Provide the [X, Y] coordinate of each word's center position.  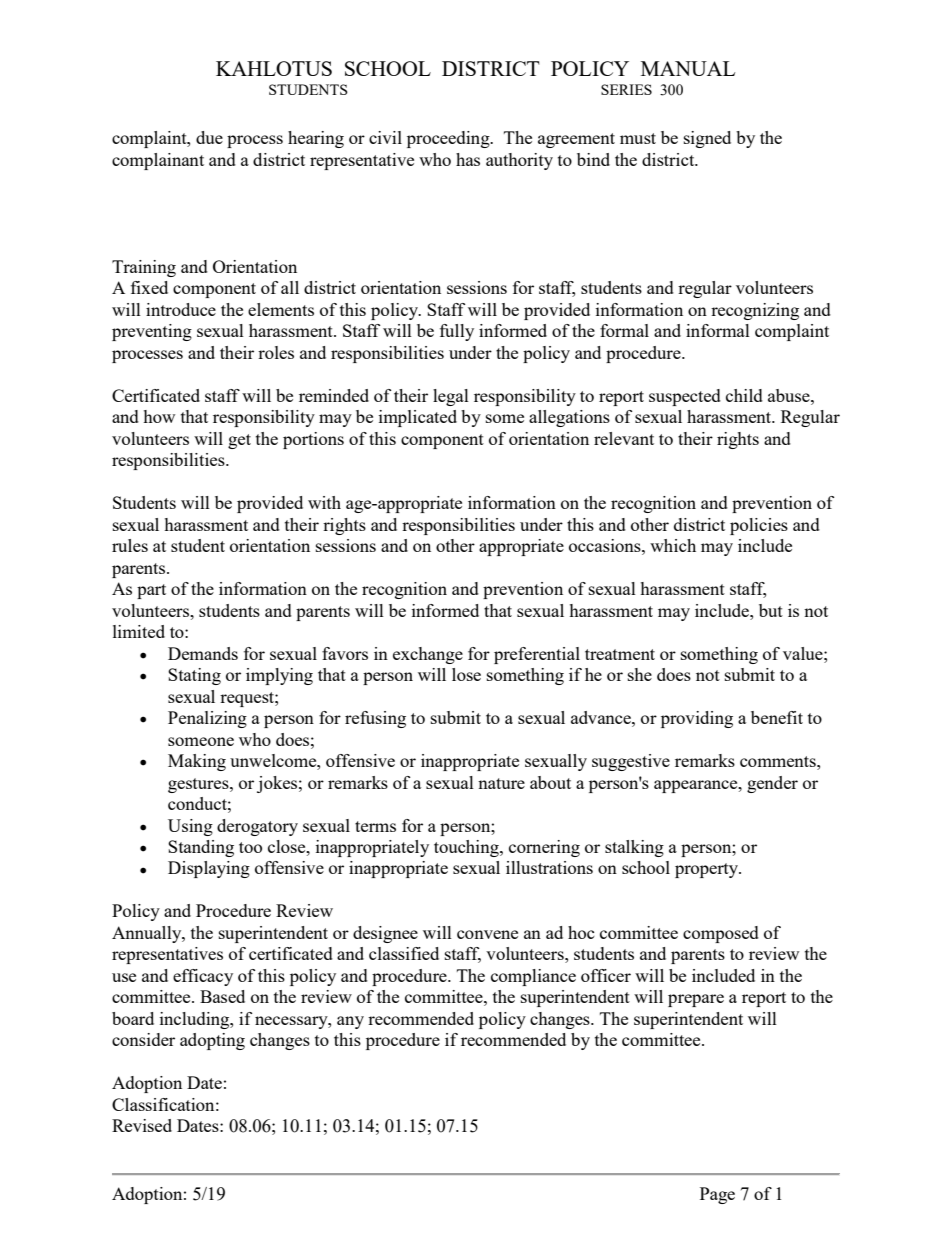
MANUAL [688, 68]
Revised [142, 1125]
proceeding [449, 139]
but [771, 610]
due [209, 137]
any [350, 1022]
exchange [428, 655]
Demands [203, 653]
